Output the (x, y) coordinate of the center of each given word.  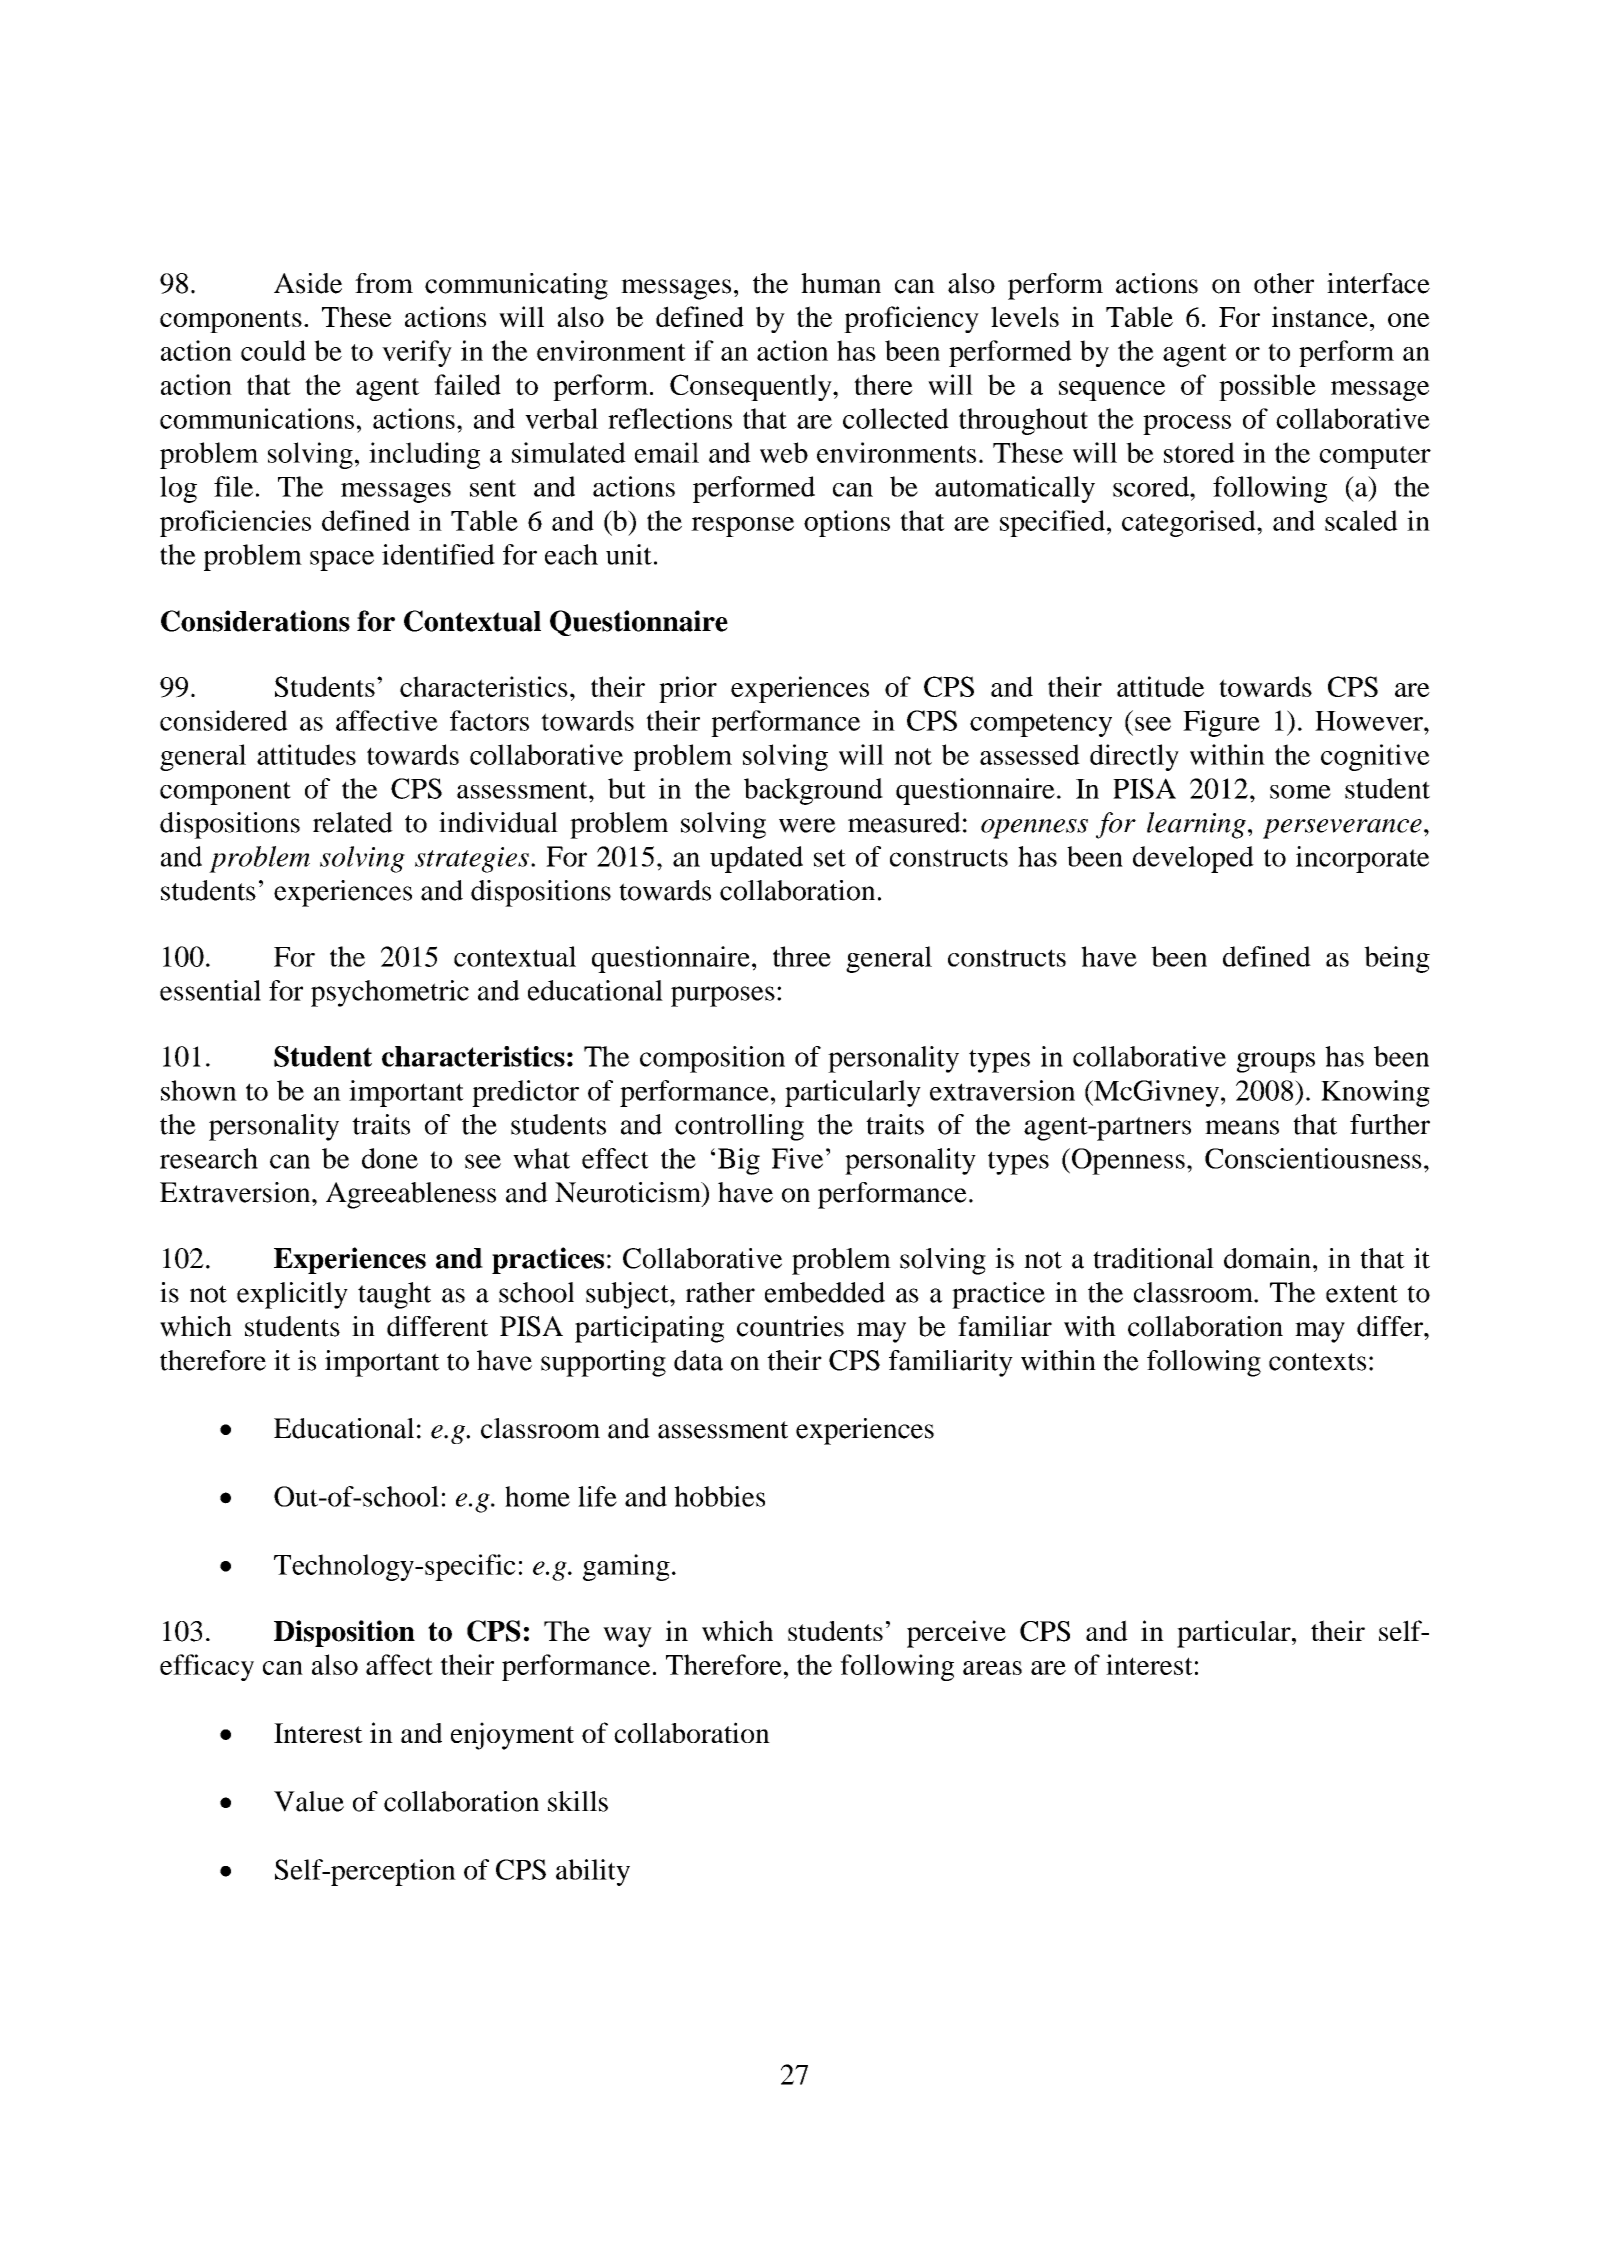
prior (688, 689)
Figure (1221, 723)
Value (309, 1801)
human (841, 283)
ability (593, 1872)
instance (1320, 316)
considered (224, 720)
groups (1276, 1062)
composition (712, 1059)
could (273, 350)
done (390, 1158)
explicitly (292, 1295)
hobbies (719, 1496)
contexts (1317, 1362)
